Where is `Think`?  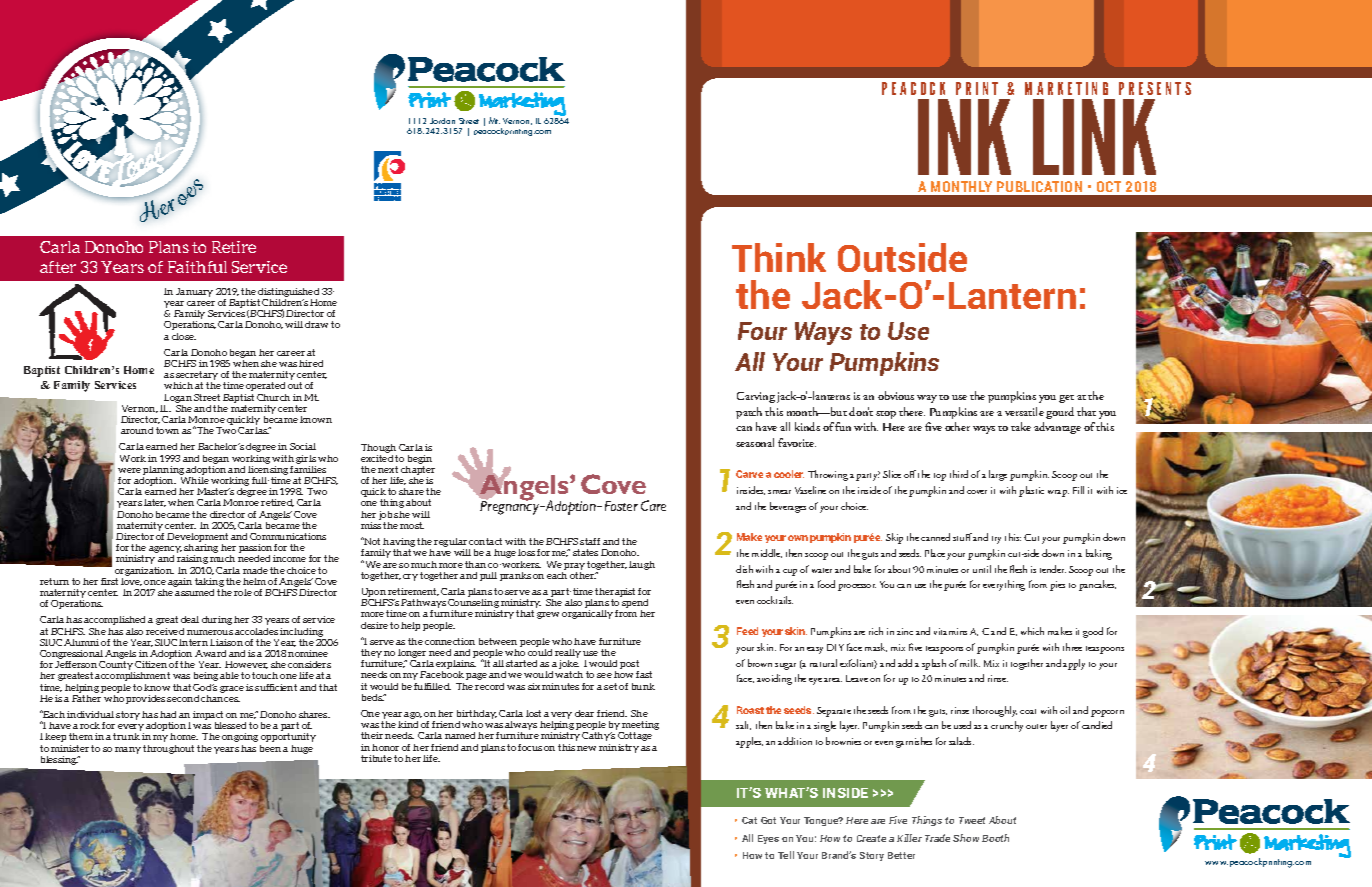 Think is located at coordinates (779, 257).
